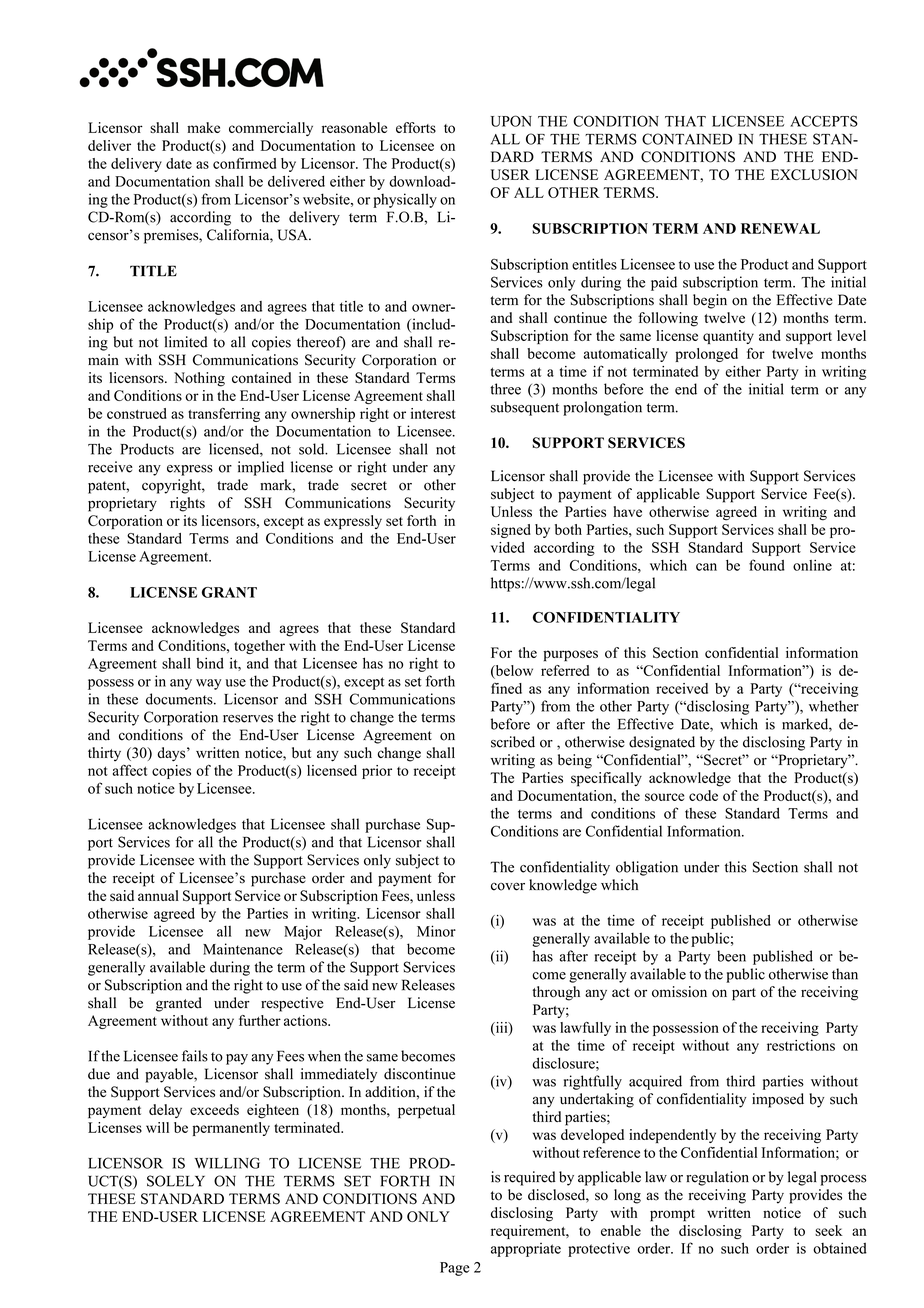 This screenshot has width=924, height=1308. Describe the element at coordinates (455, 1269) in the screenshot. I see `Page` at that location.
